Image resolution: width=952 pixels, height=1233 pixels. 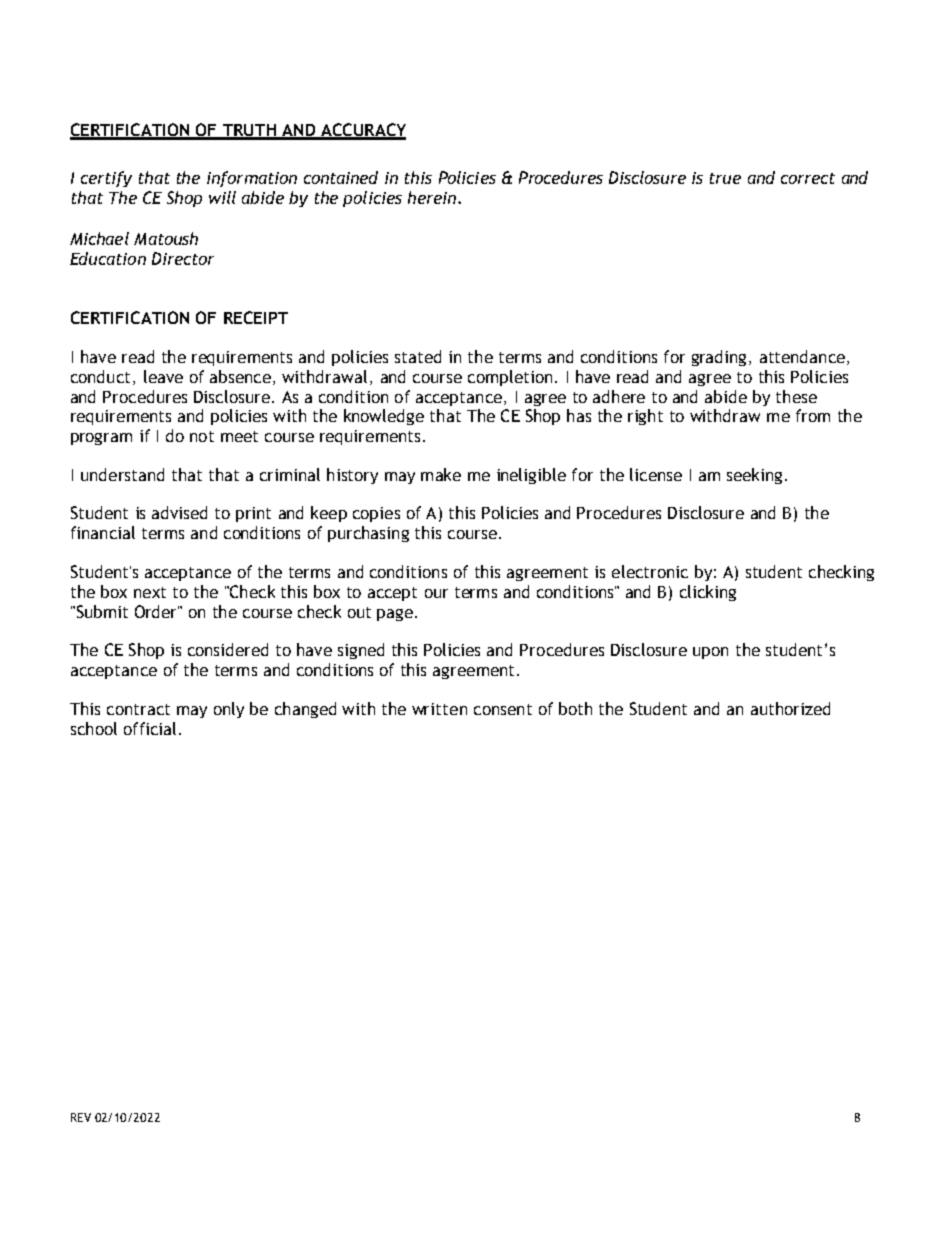 I want to click on Order, so click(x=157, y=611).
